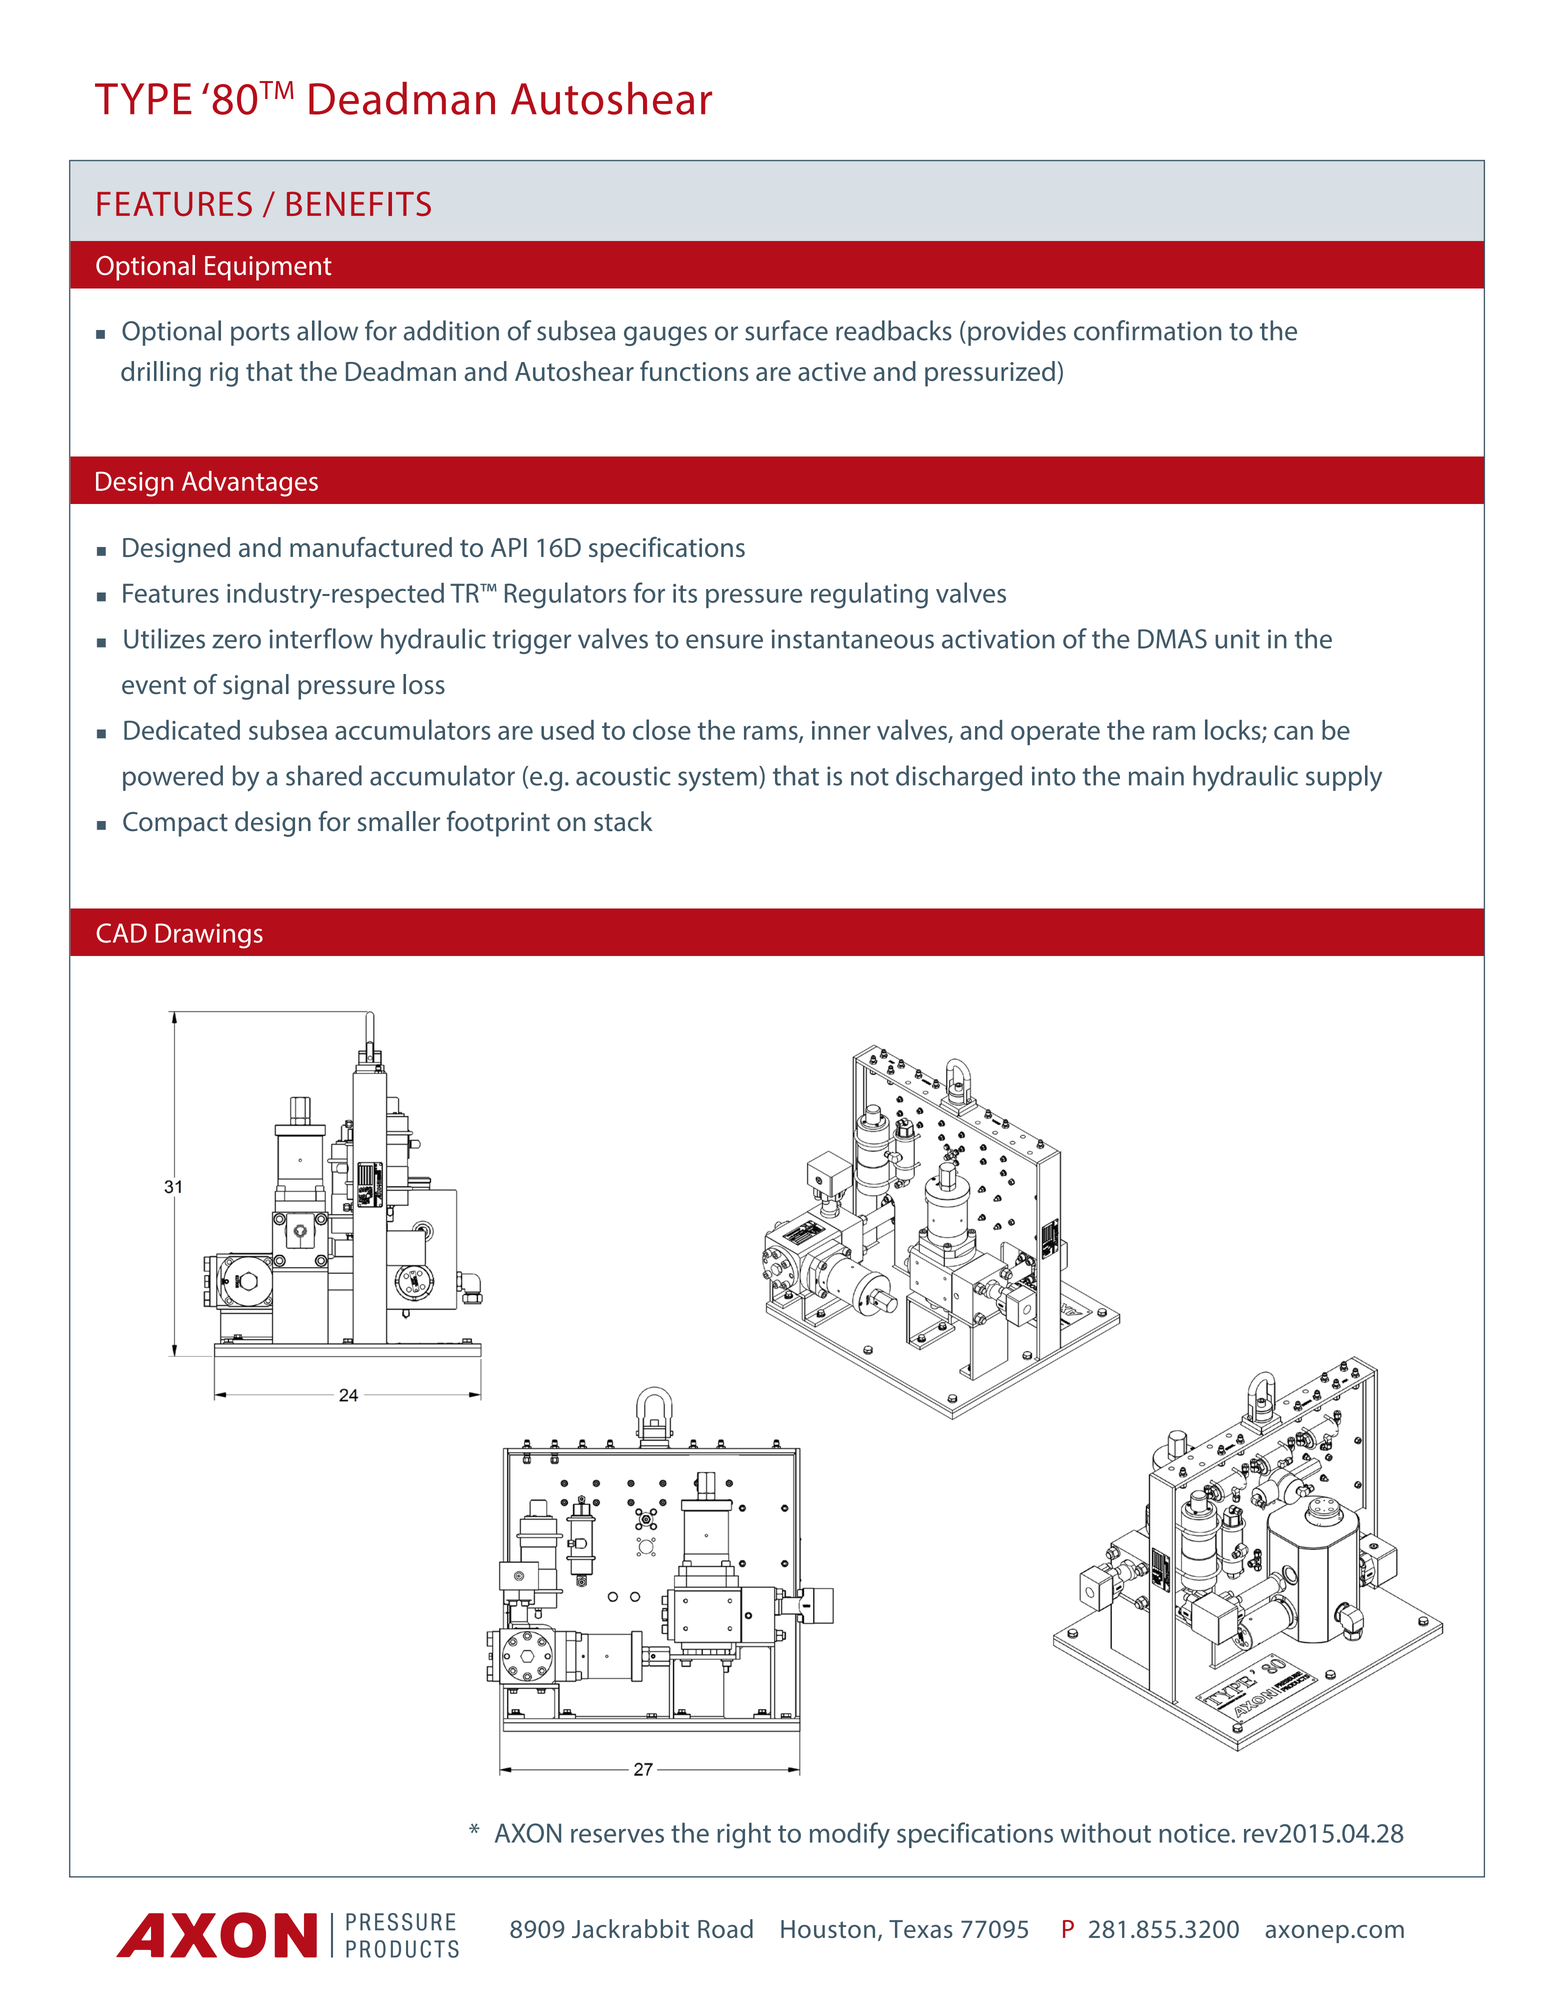 This page has width=1553, height=2010. What do you see at coordinates (617, 1836) in the page?
I see `reserves` at bounding box center [617, 1836].
